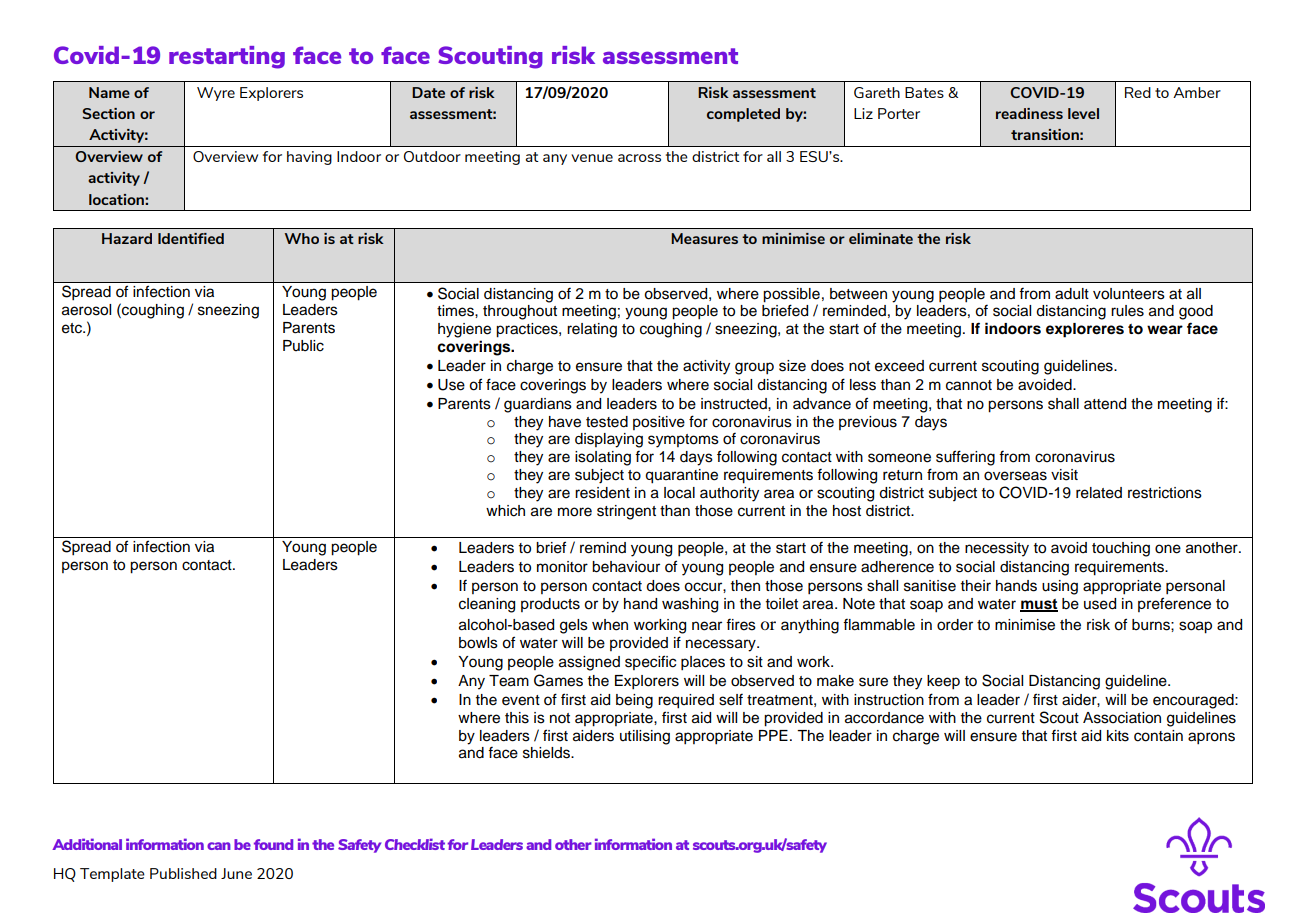 The width and height of the screenshot is (1307, 924). What do you see at coordinates (1083, 113) in the screenshot?
I see `level` at bounding box center [1083, 113].
